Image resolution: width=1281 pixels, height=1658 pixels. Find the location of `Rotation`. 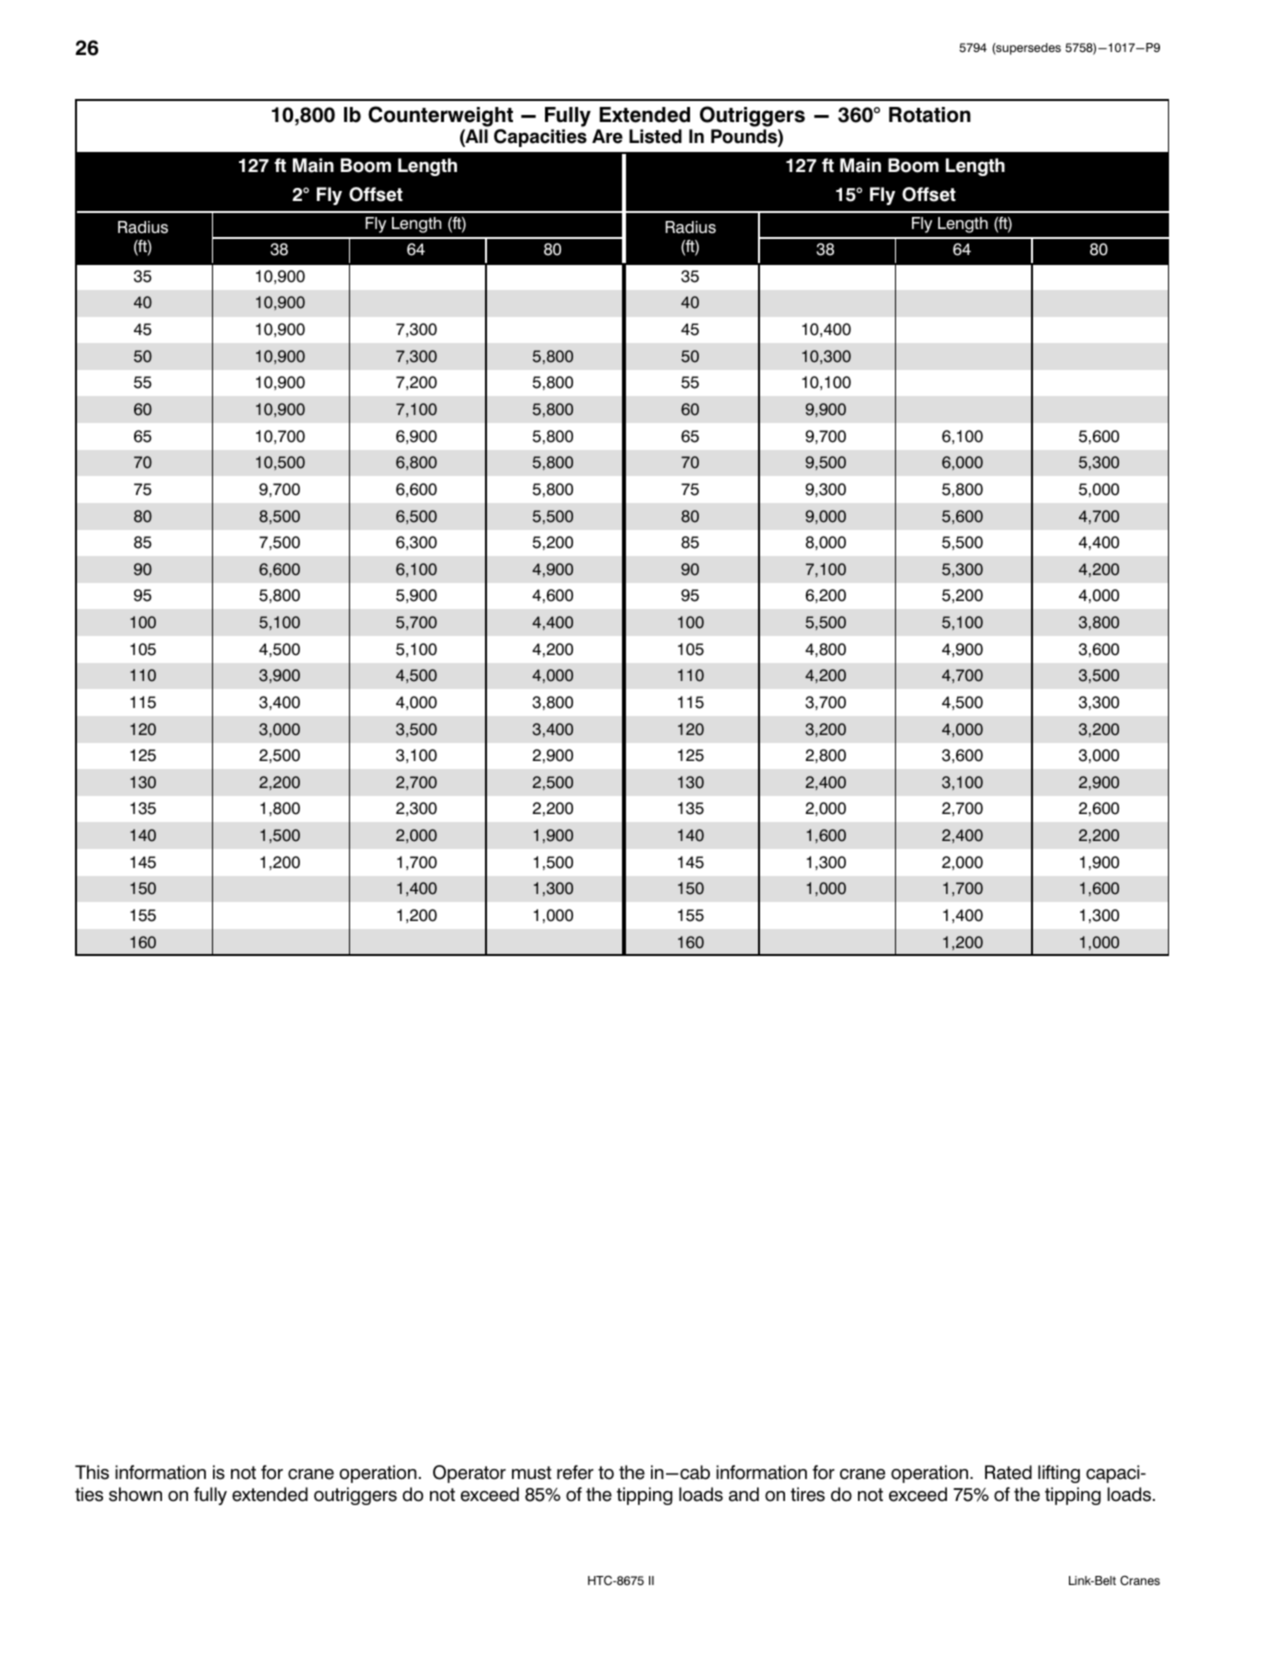

Rotation is located at coordinates (930, 115).
